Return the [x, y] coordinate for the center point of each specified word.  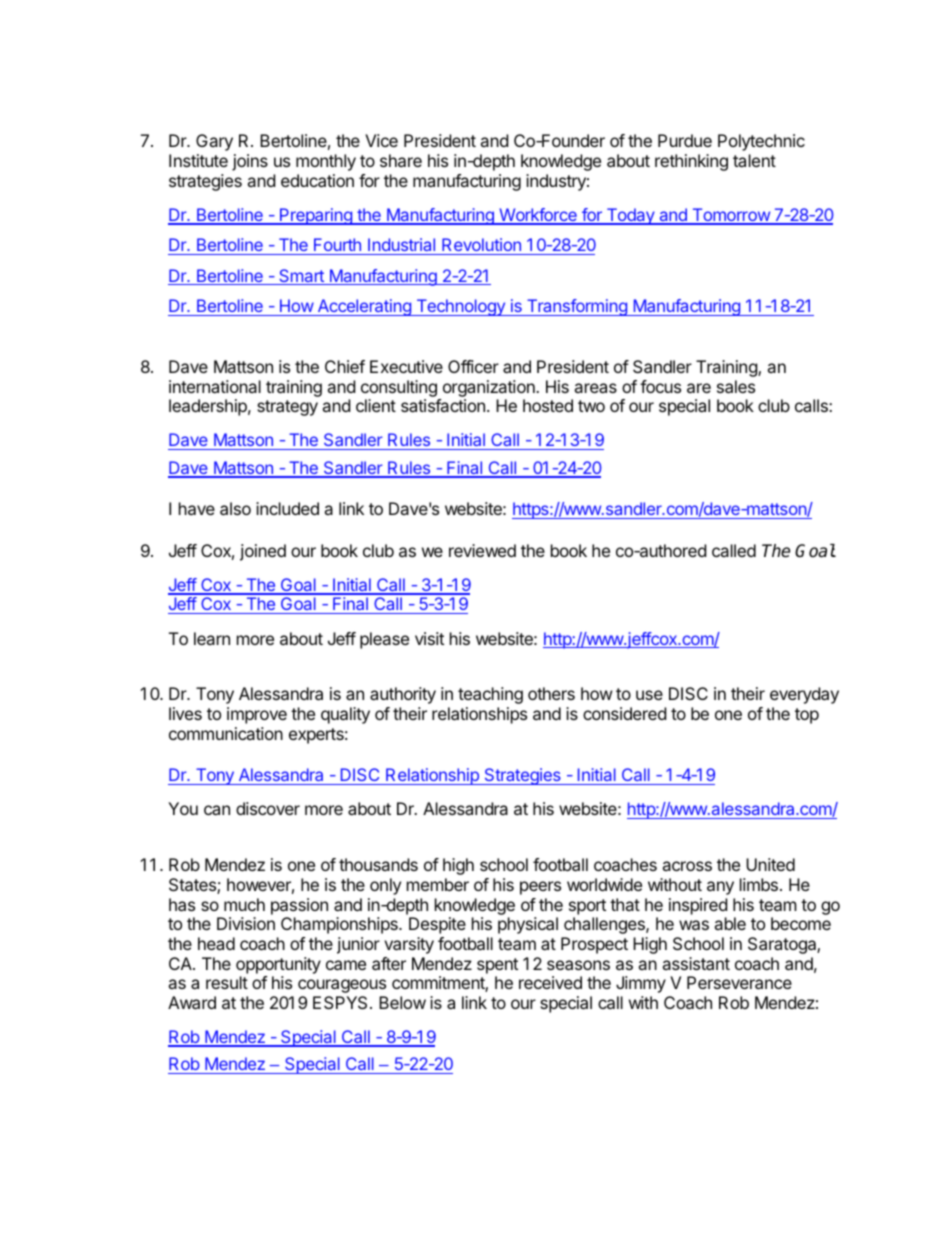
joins [250, 162]
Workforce [538, 216]
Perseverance [739, 982]
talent [754, 160]
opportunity [278, 965]
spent [497, 966]
